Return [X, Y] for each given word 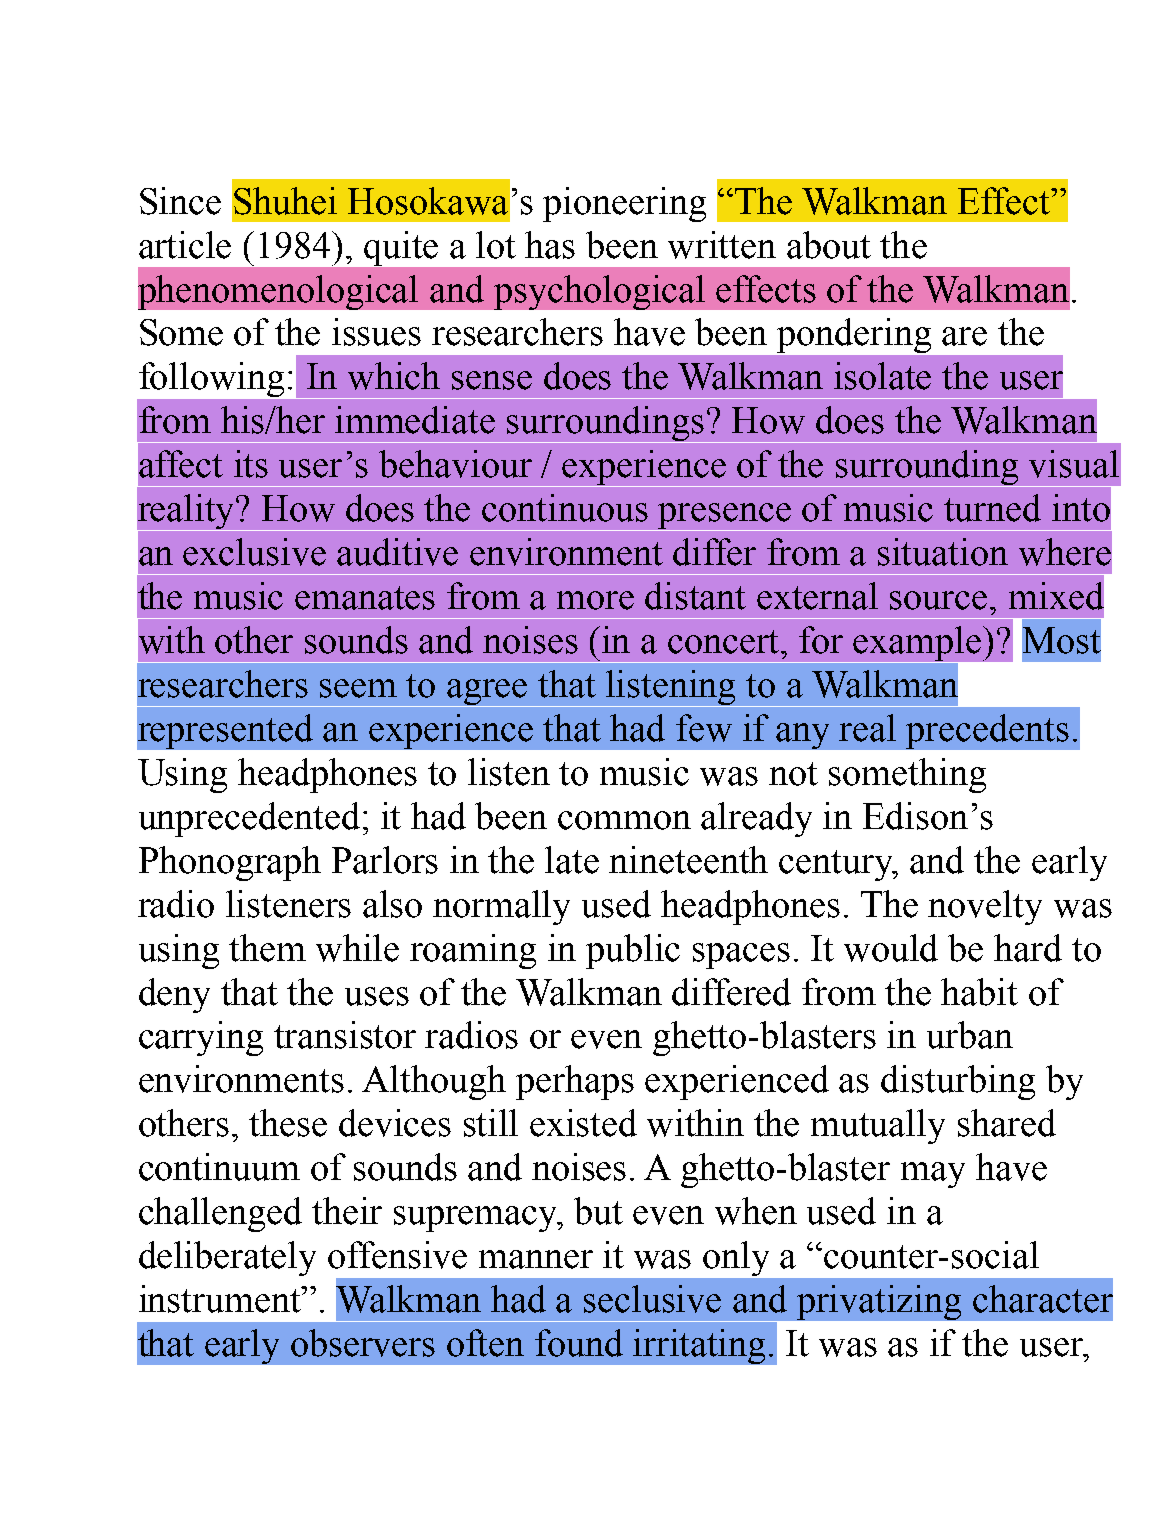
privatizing [879, 1302]
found [579, 1343]
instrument [221, 1299]
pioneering [624, 204]
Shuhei [285, 201]
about [829, 245]
